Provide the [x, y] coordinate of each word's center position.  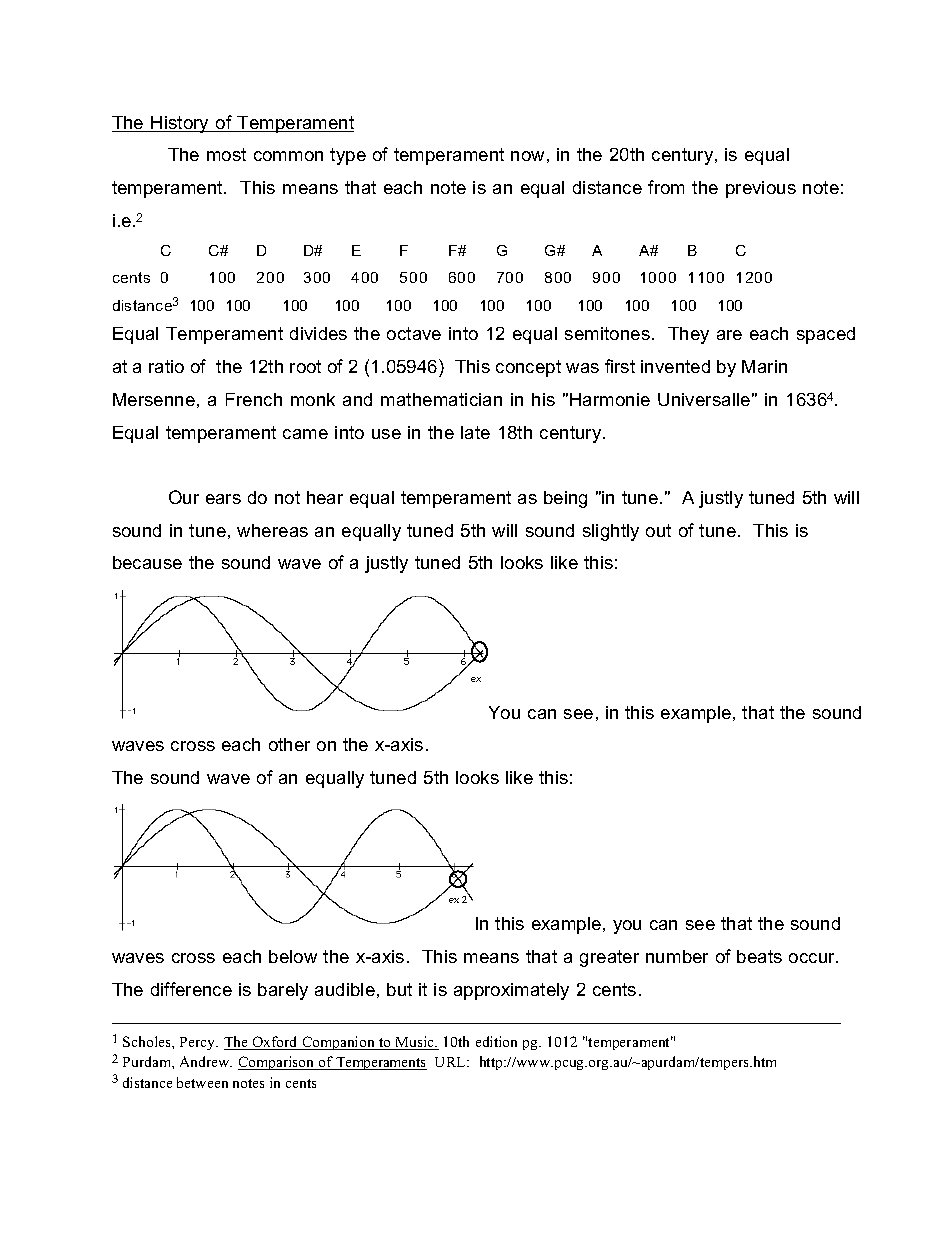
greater [609, 958]
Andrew [206, 1061]
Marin [764, 366]
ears [223, 499]
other [289, 744]
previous [761, 189]
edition [496, 1041]
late [475, 432]
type [348, 156]
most [226, 154]
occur [813, 958]
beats [759, 956]
